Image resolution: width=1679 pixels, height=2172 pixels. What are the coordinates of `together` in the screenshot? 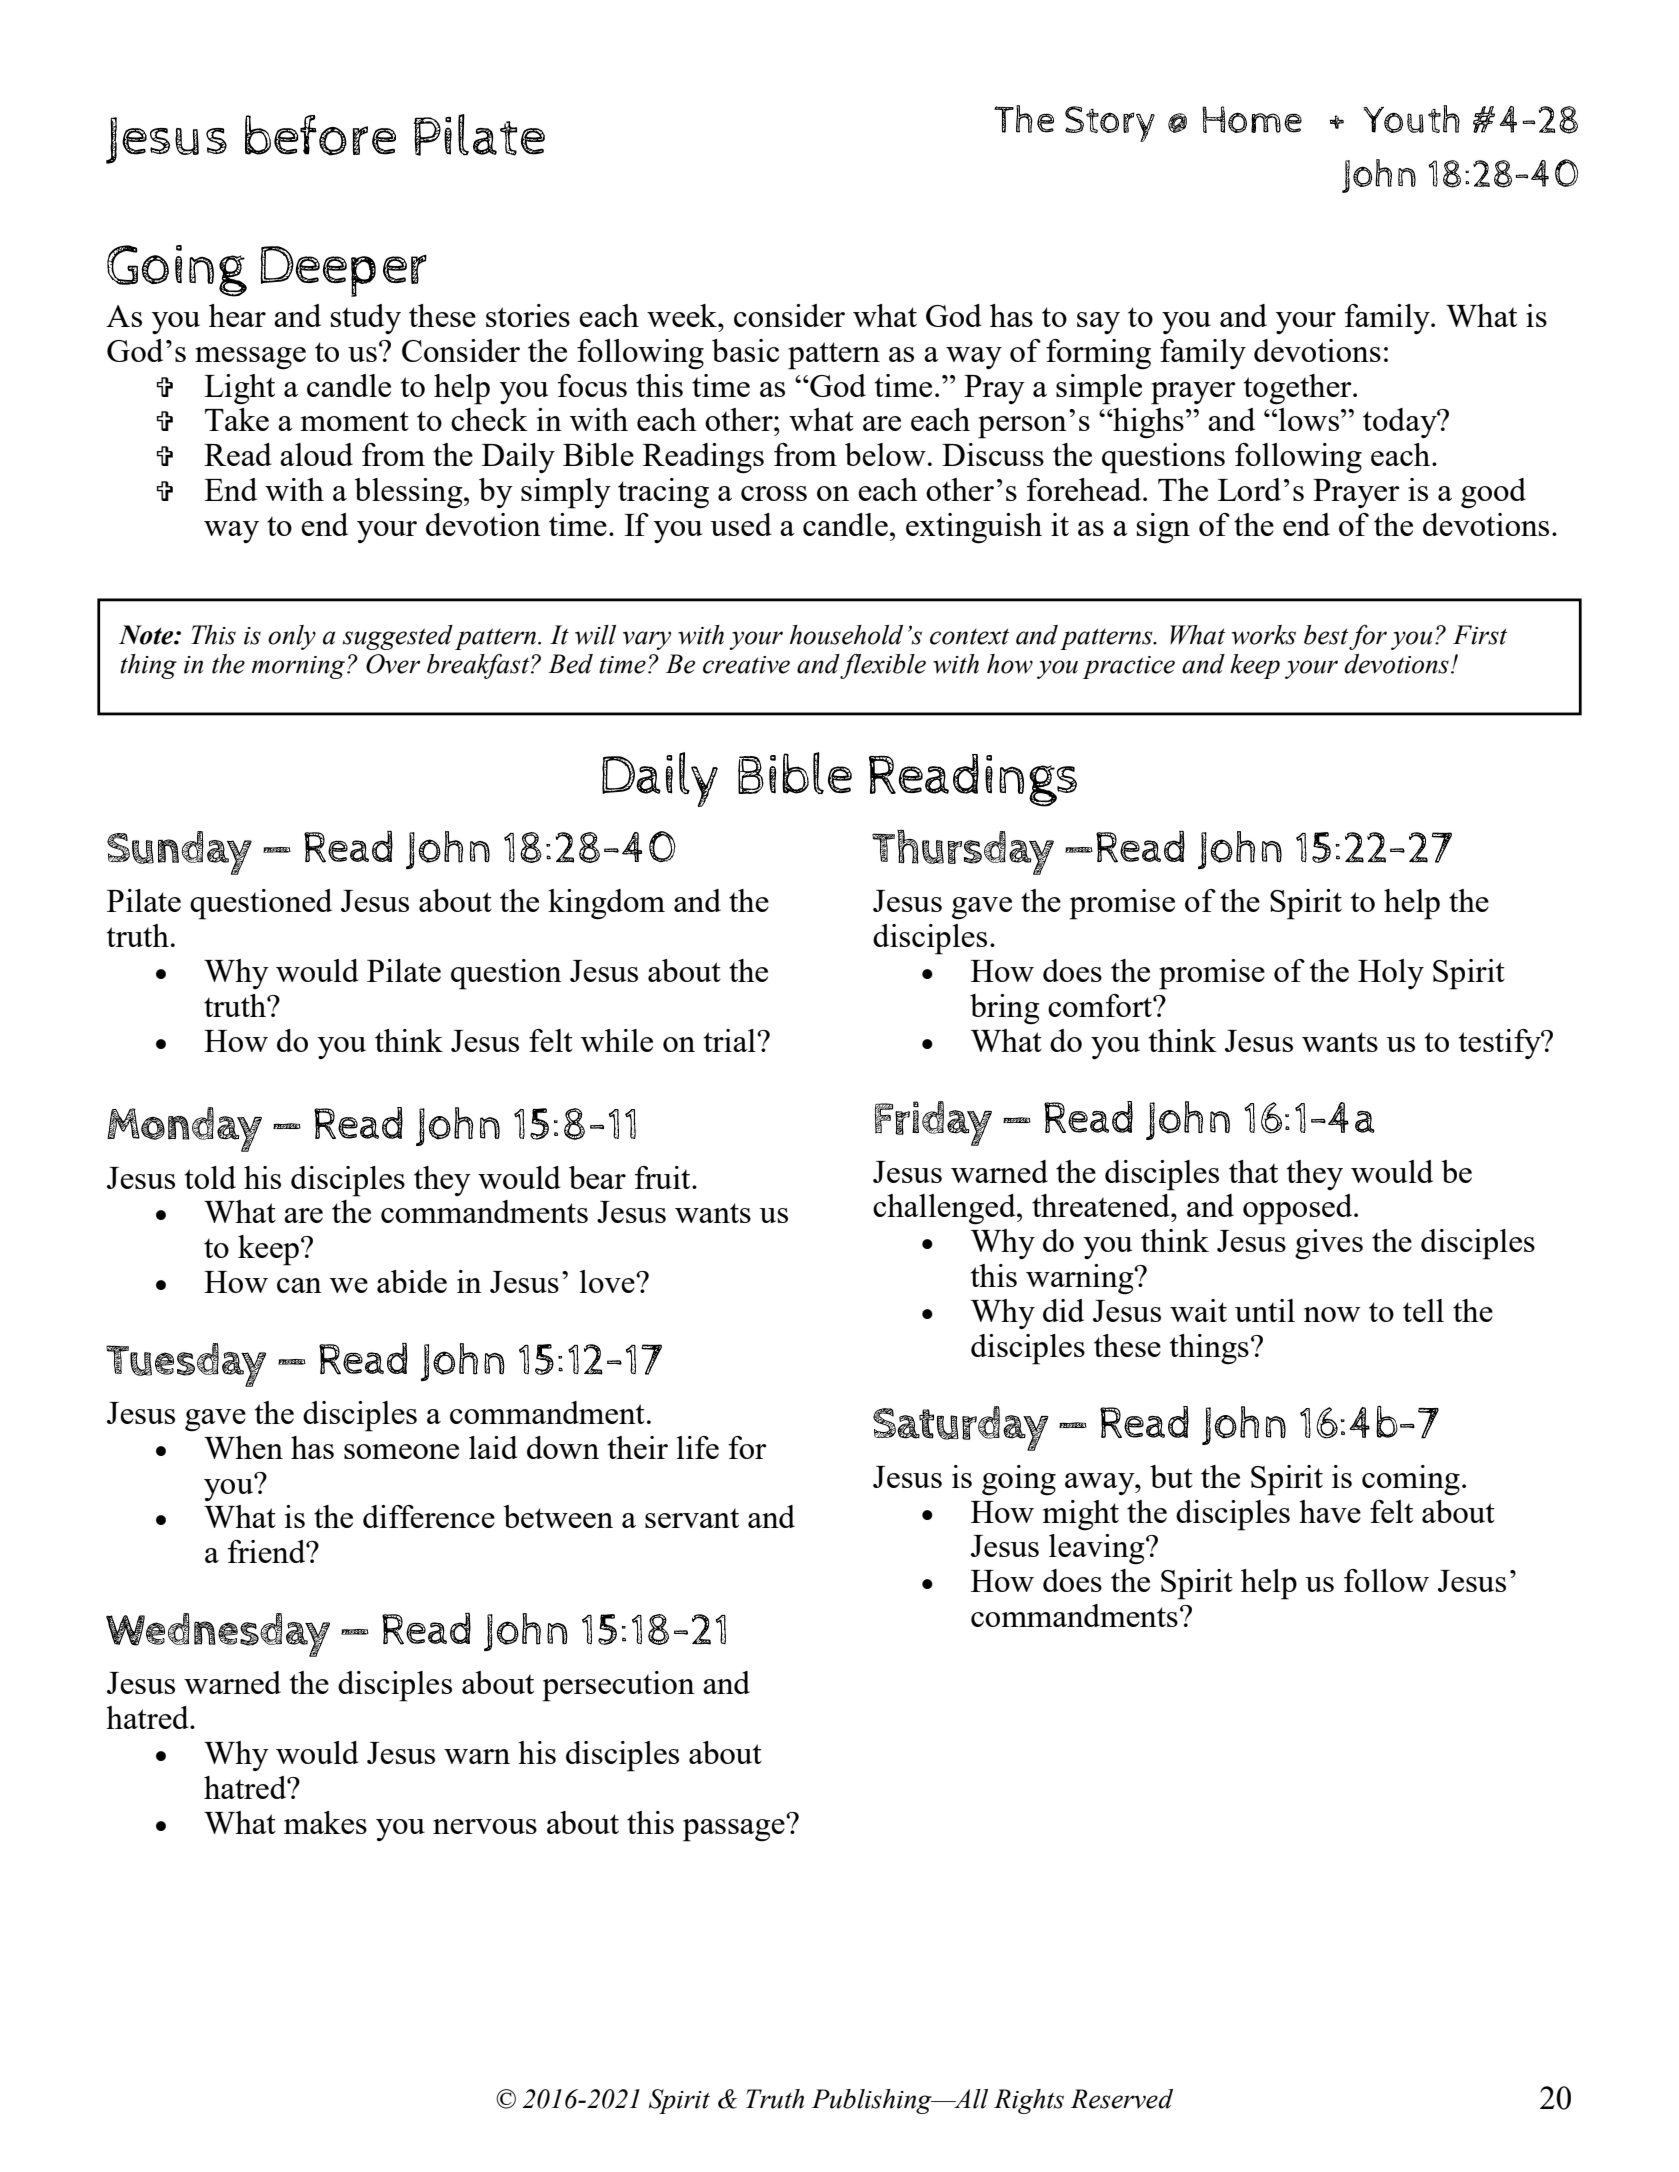 It's located at (1299, 389).
